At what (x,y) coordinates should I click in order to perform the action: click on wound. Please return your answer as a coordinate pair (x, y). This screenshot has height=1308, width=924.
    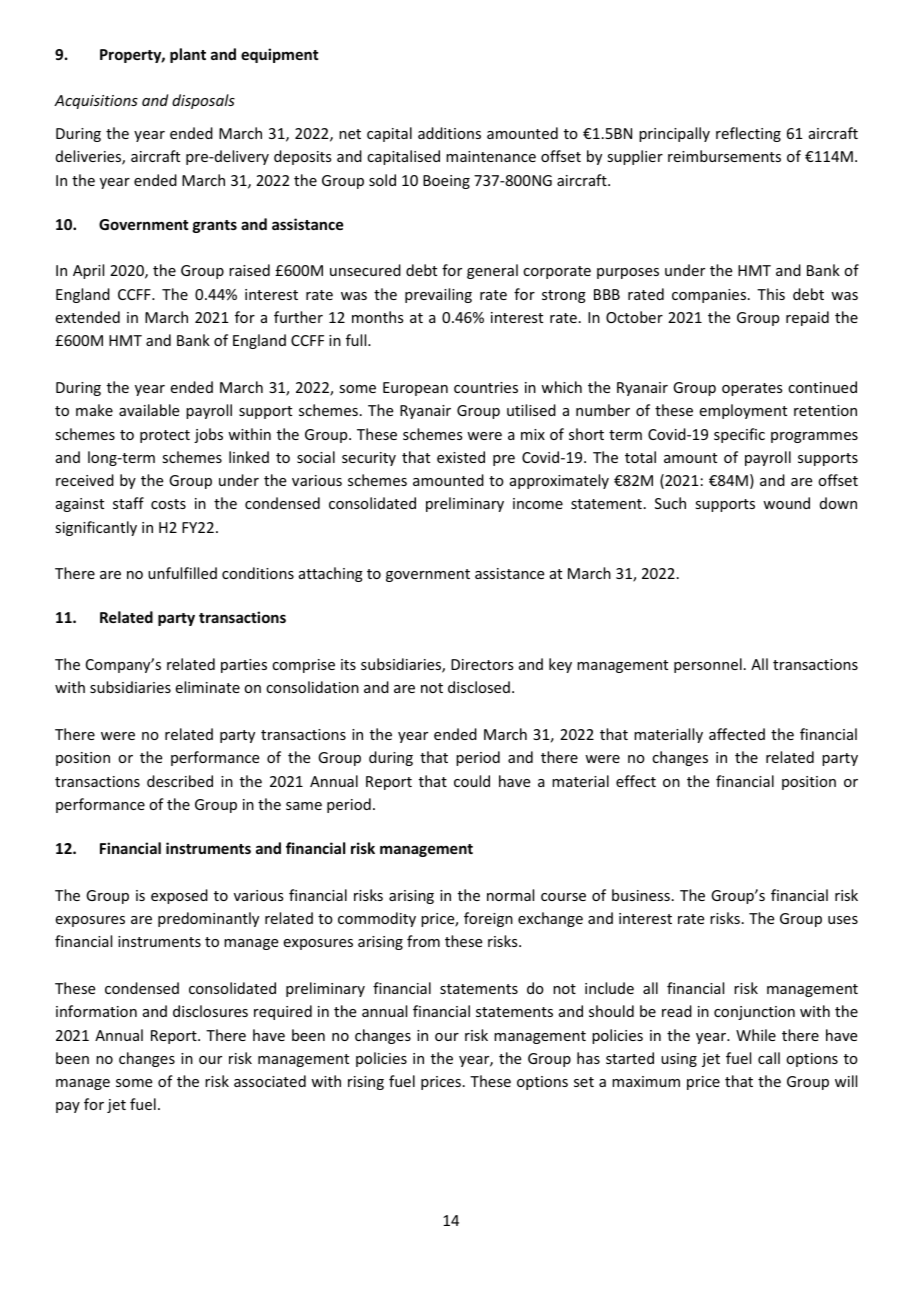
    Looking at the image, I should click on (786, 503).
